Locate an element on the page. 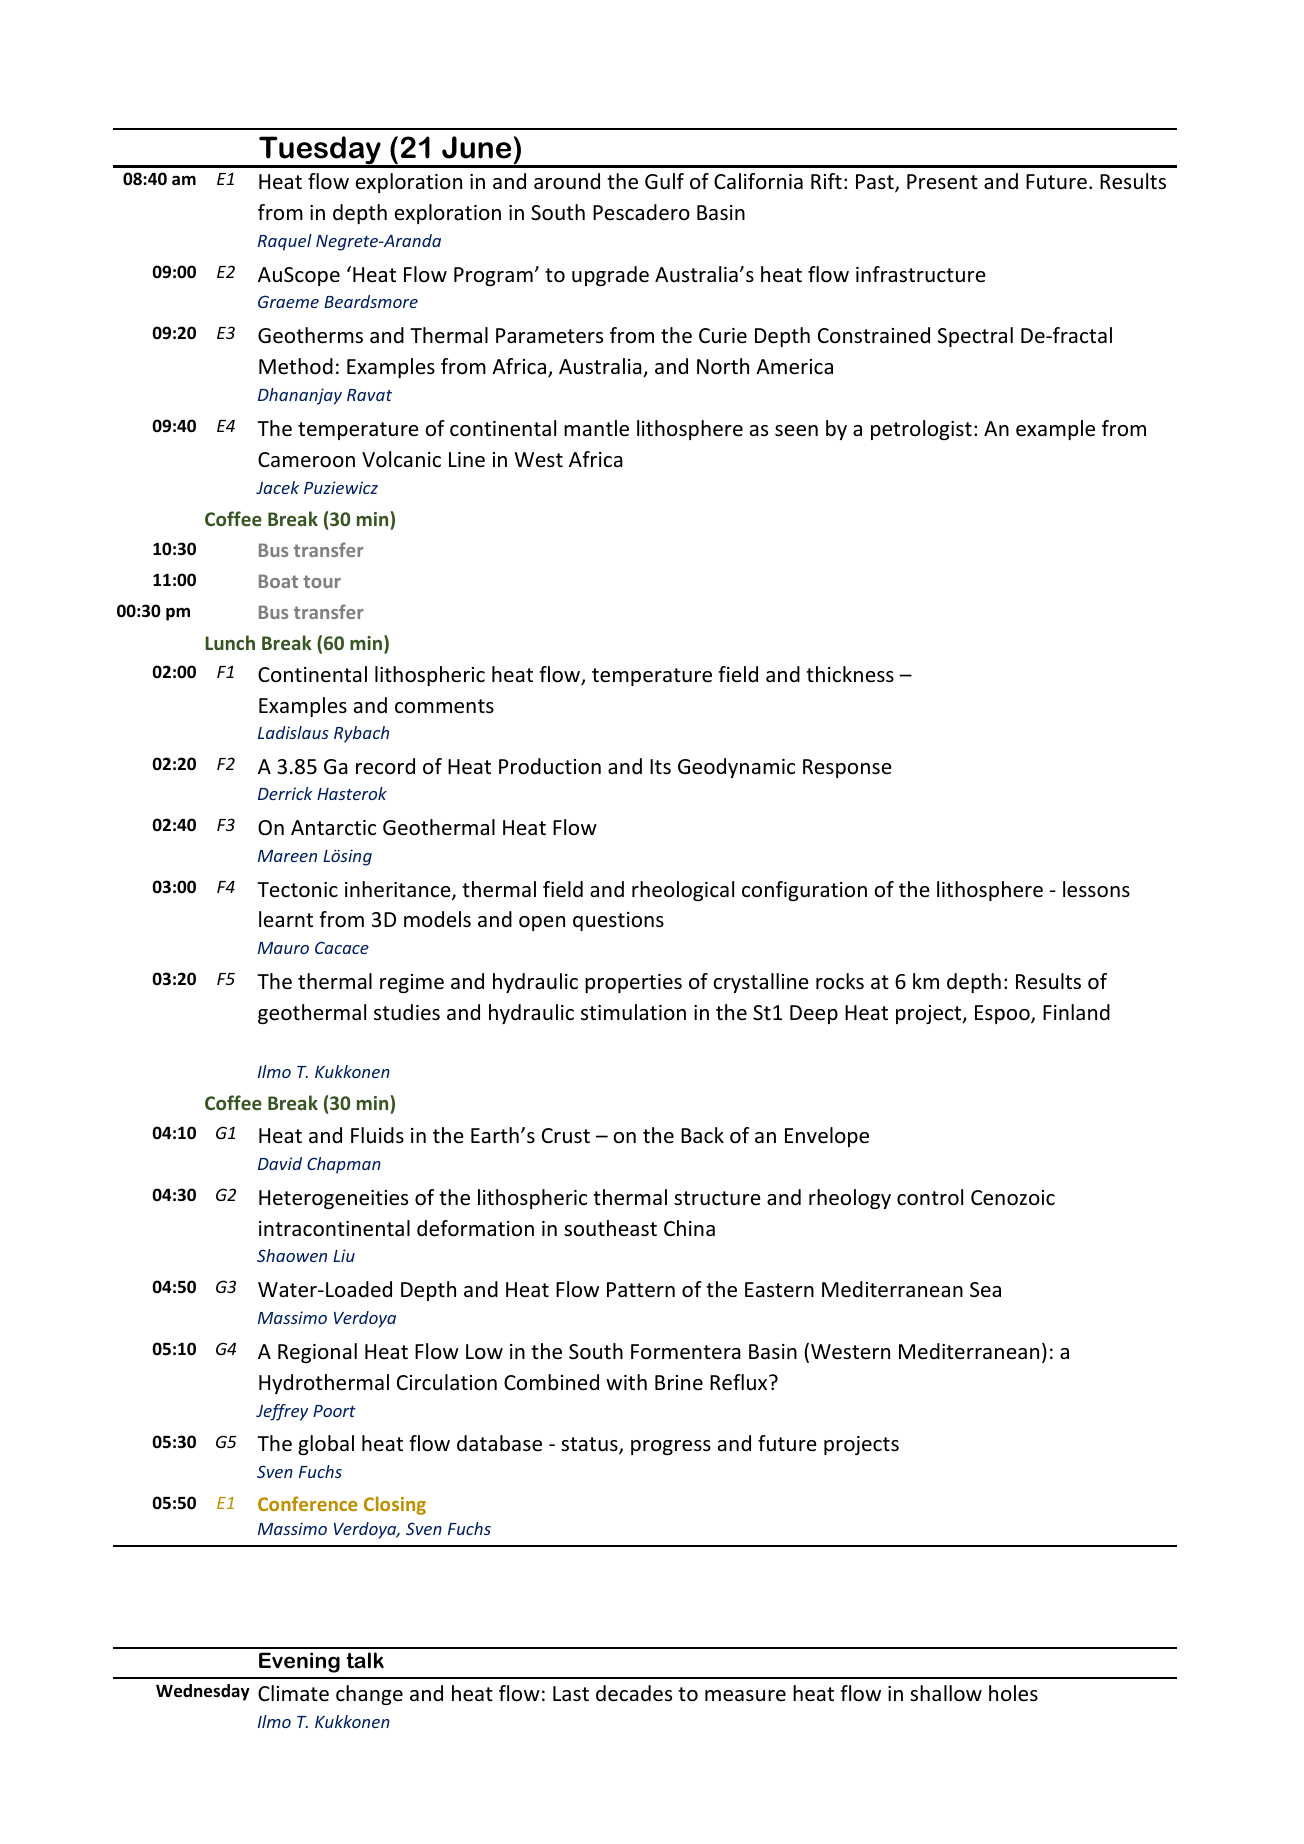 The height and width of the document is (1844, 1304). Back is located at coordinates (702, 1135).
